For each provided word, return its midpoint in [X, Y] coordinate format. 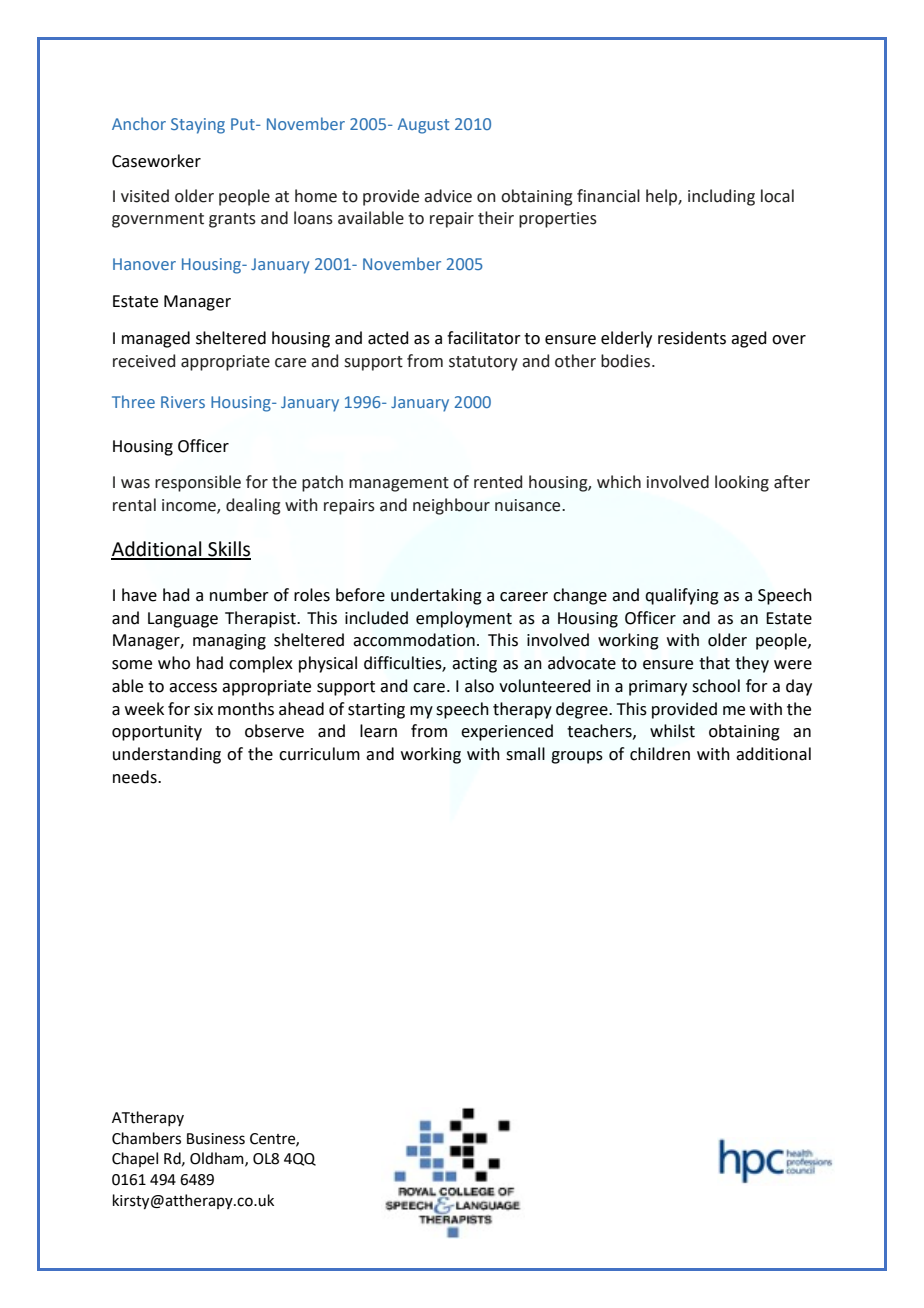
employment [464, 619]
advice [448, 196]
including [721, 197]
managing [229, 642]
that [714, 663]
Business [216, 1139]
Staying [198, 126]
